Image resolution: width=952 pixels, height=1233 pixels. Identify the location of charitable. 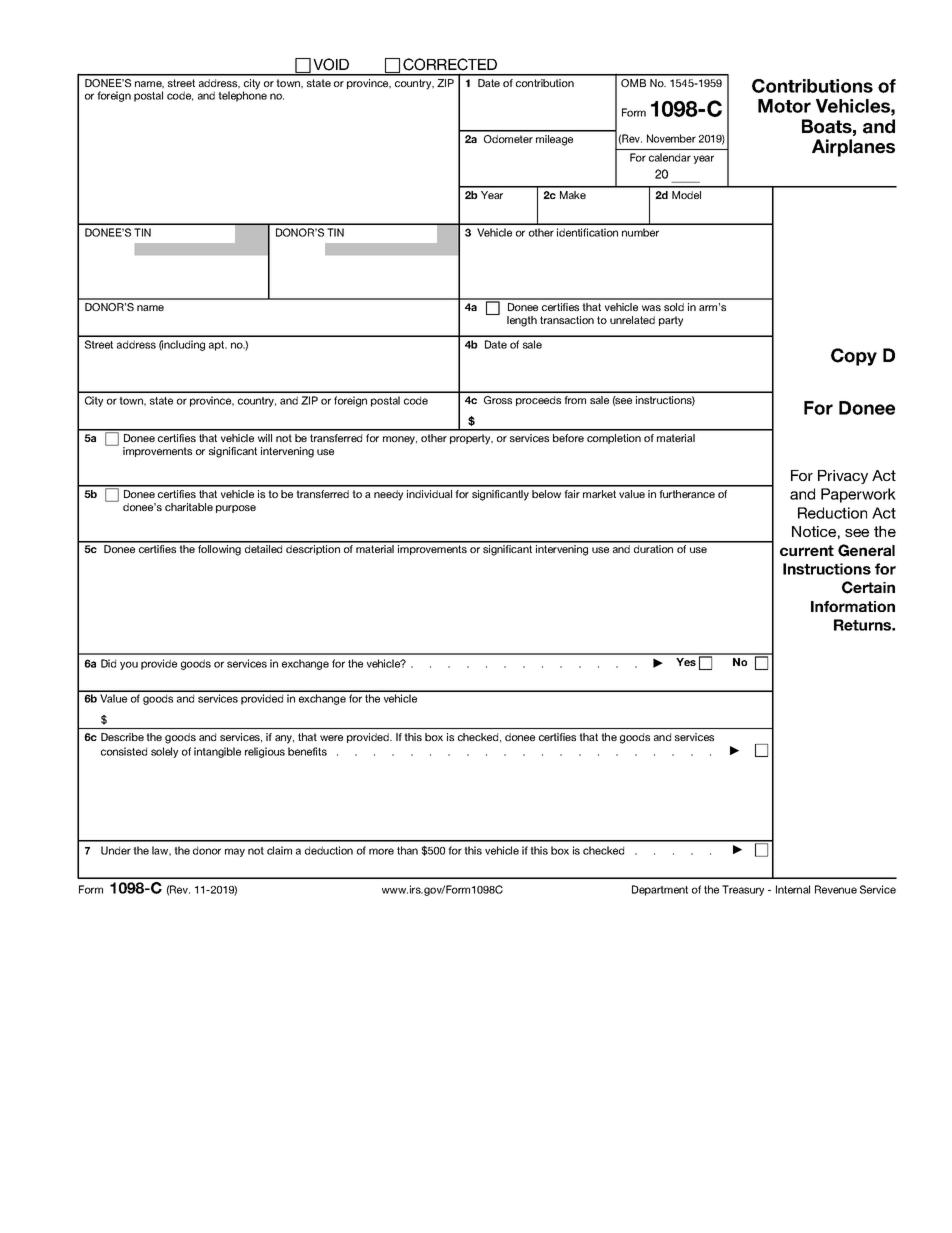
(189, 507).
